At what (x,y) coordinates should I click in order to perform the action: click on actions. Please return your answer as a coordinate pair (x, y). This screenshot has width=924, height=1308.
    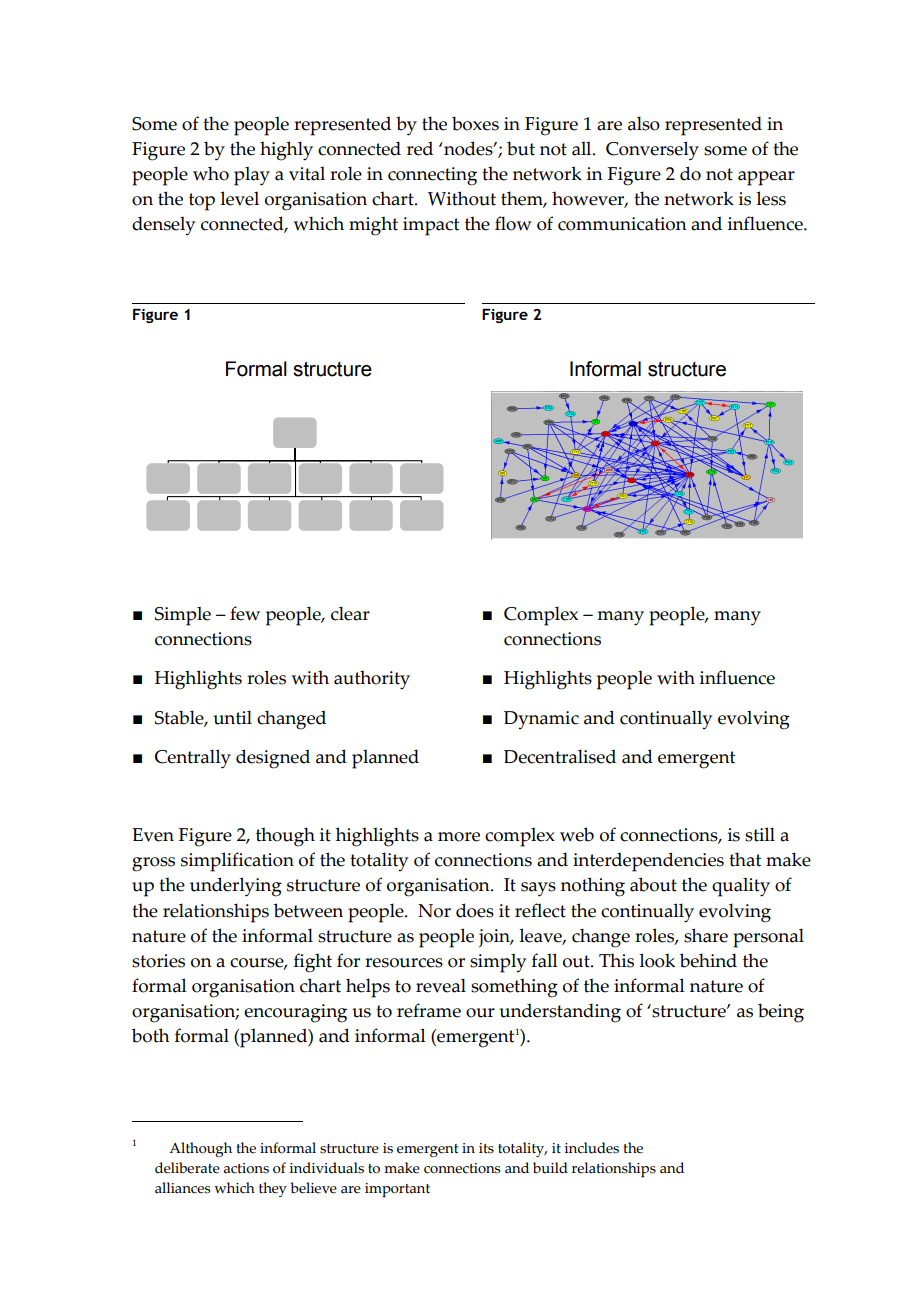
    Looking at the image, I should click on (246, 1168).
